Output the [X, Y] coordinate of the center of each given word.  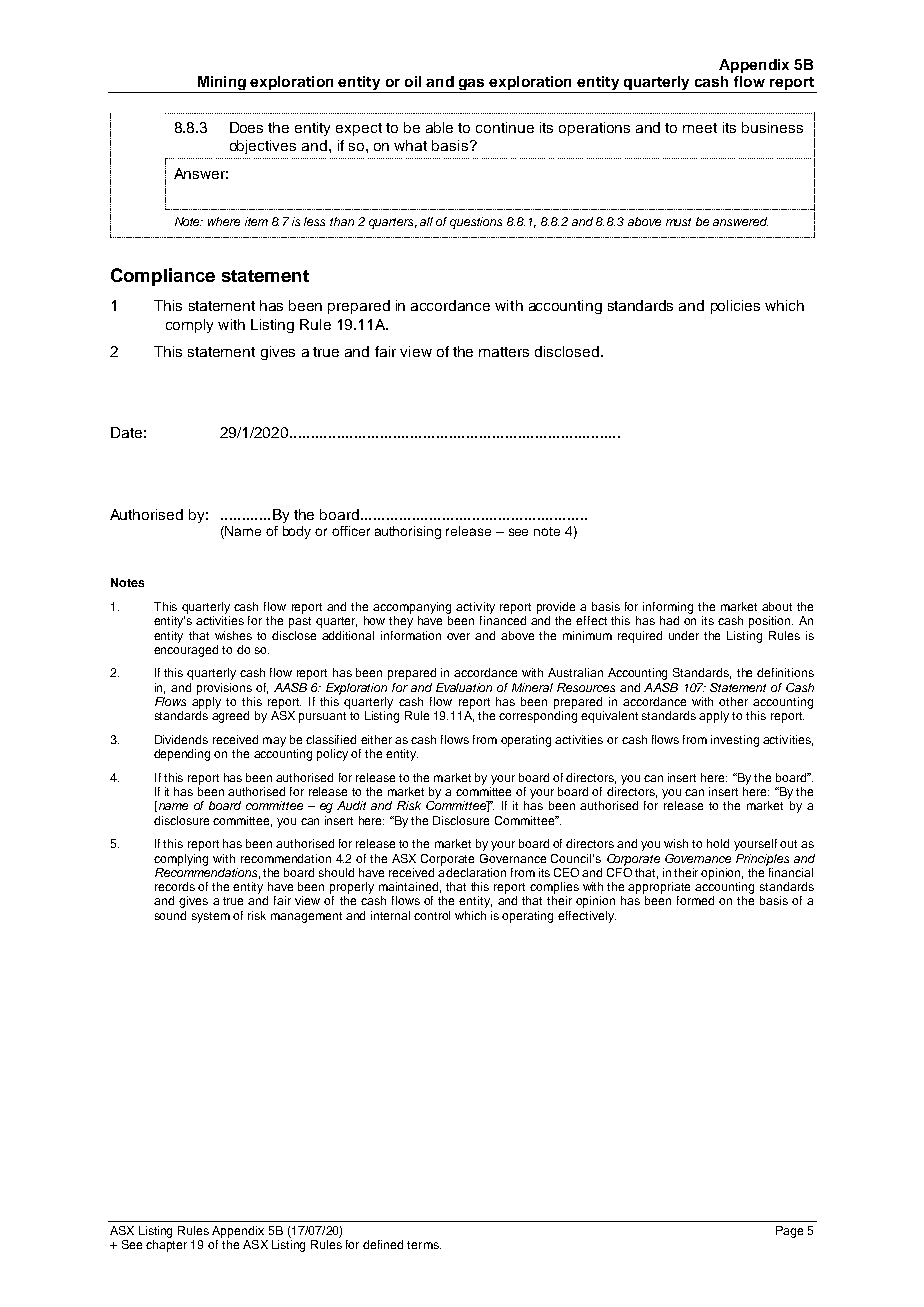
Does [246, 127]
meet [700, 128]
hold [718, 843]
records [175, 886]
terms [424, 1245]
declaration [476, 872]
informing [668, 608]
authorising [408, 532]
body [297, 532]
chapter [166, 1246]
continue [505, 127]
